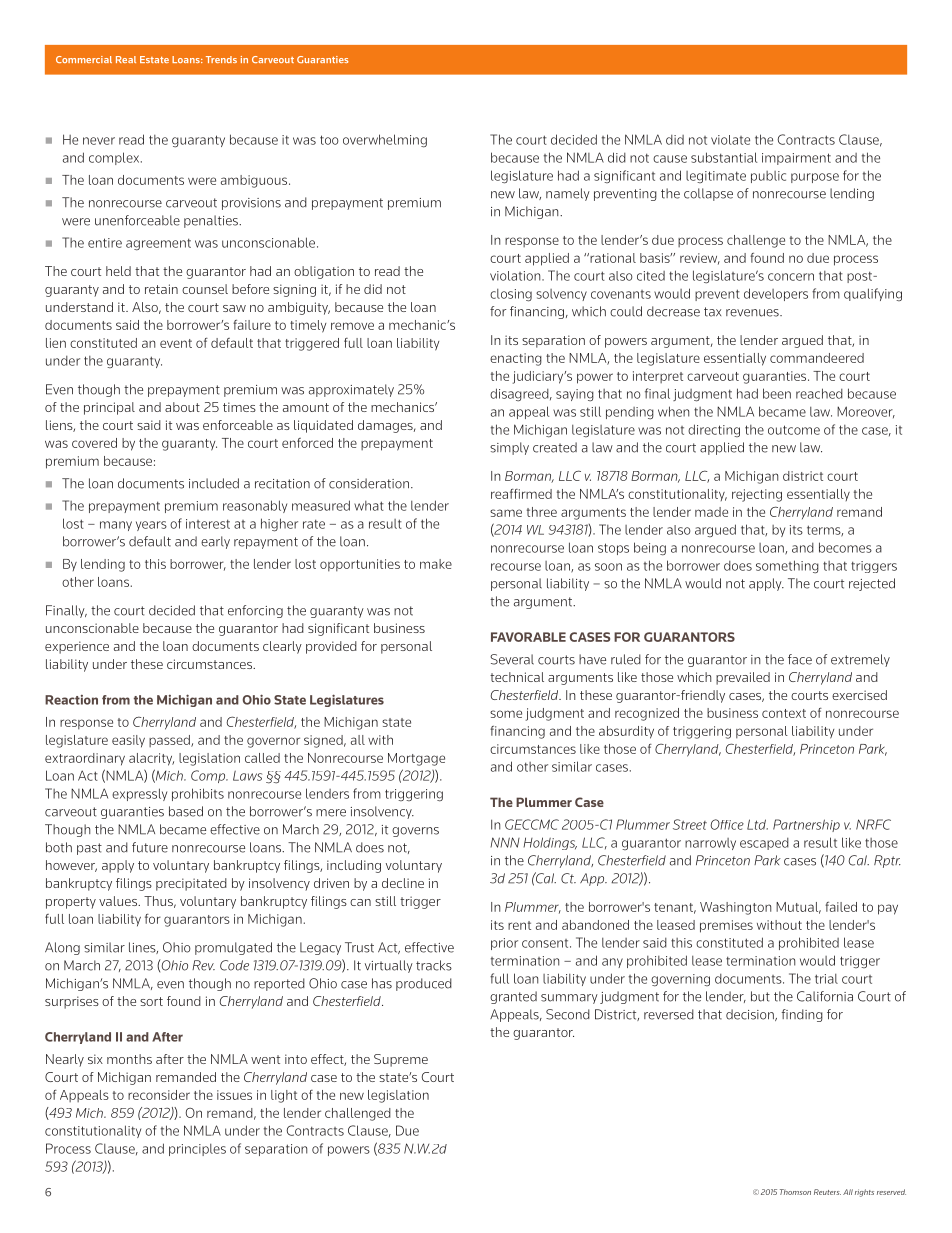 This image has width=952, height=1233. I want to click on Thomson, so click(795, 1192).
